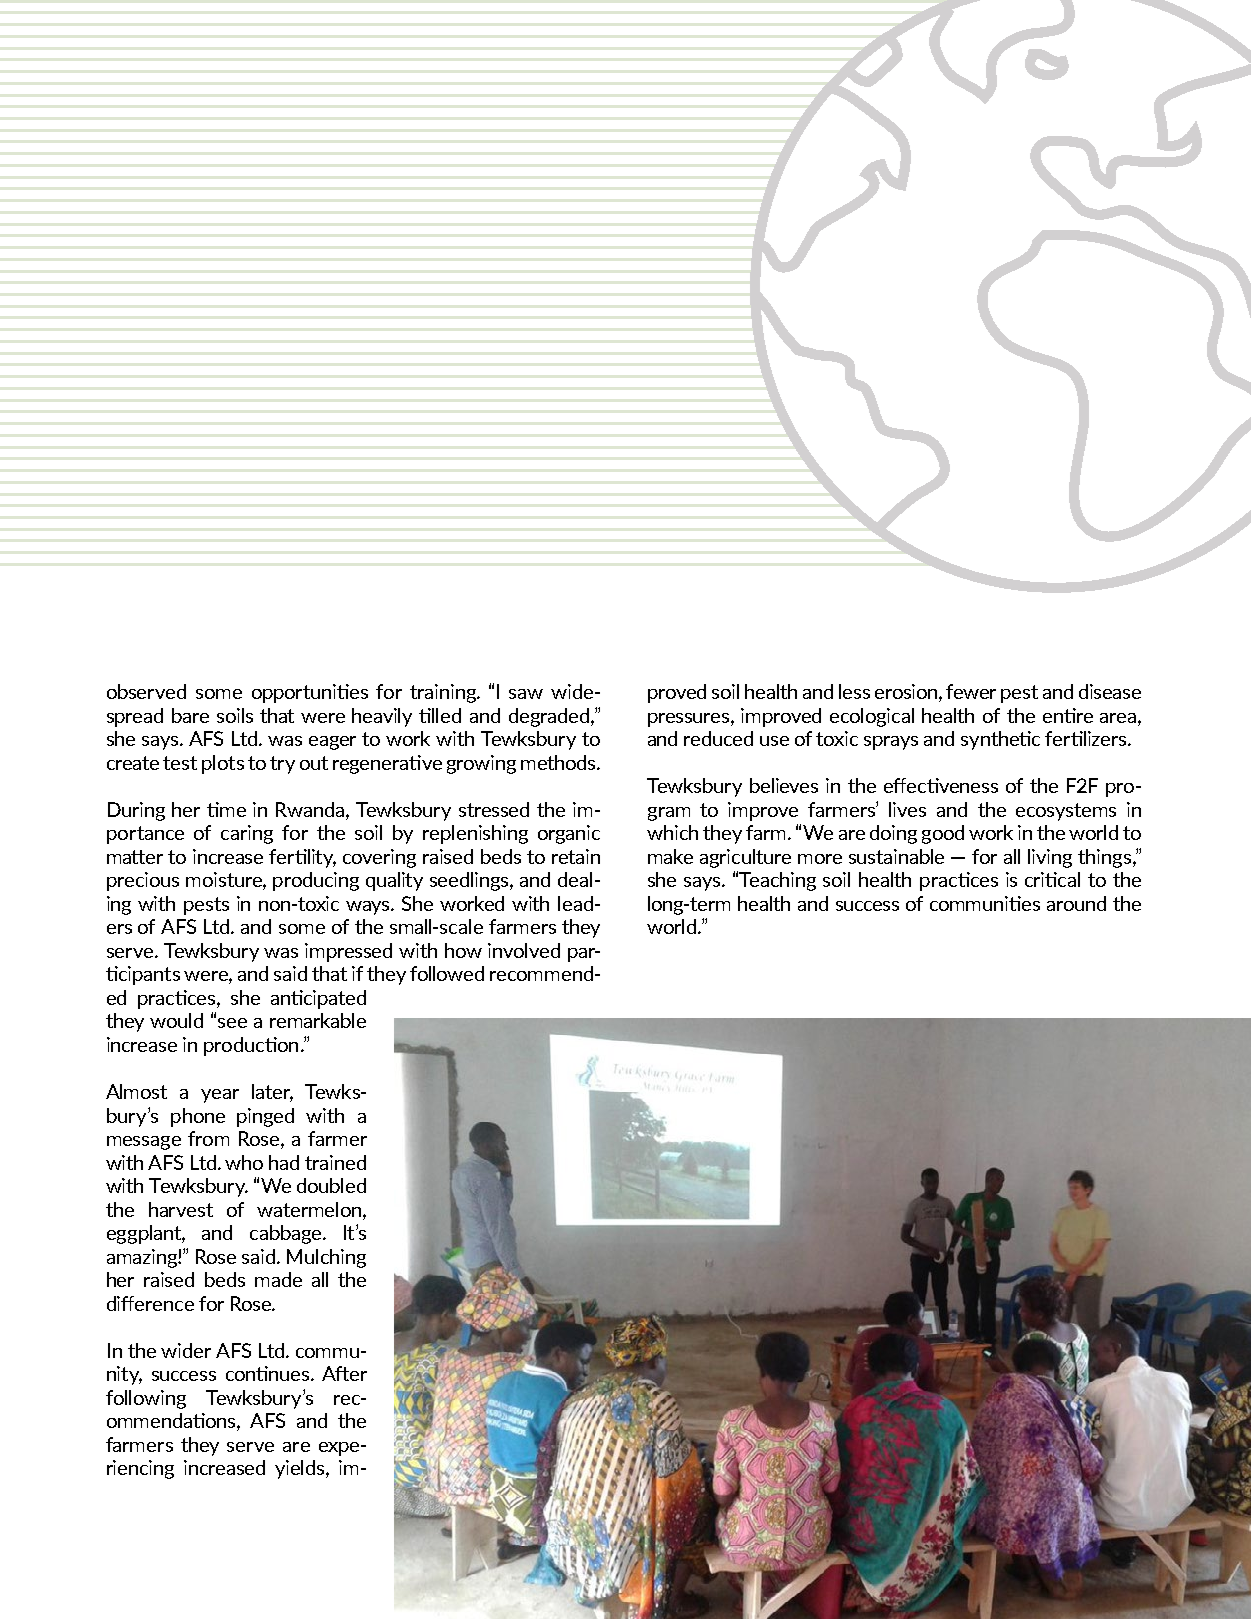 The image size is (1251, 1619). I want to click on followed, so click(447, 973).
